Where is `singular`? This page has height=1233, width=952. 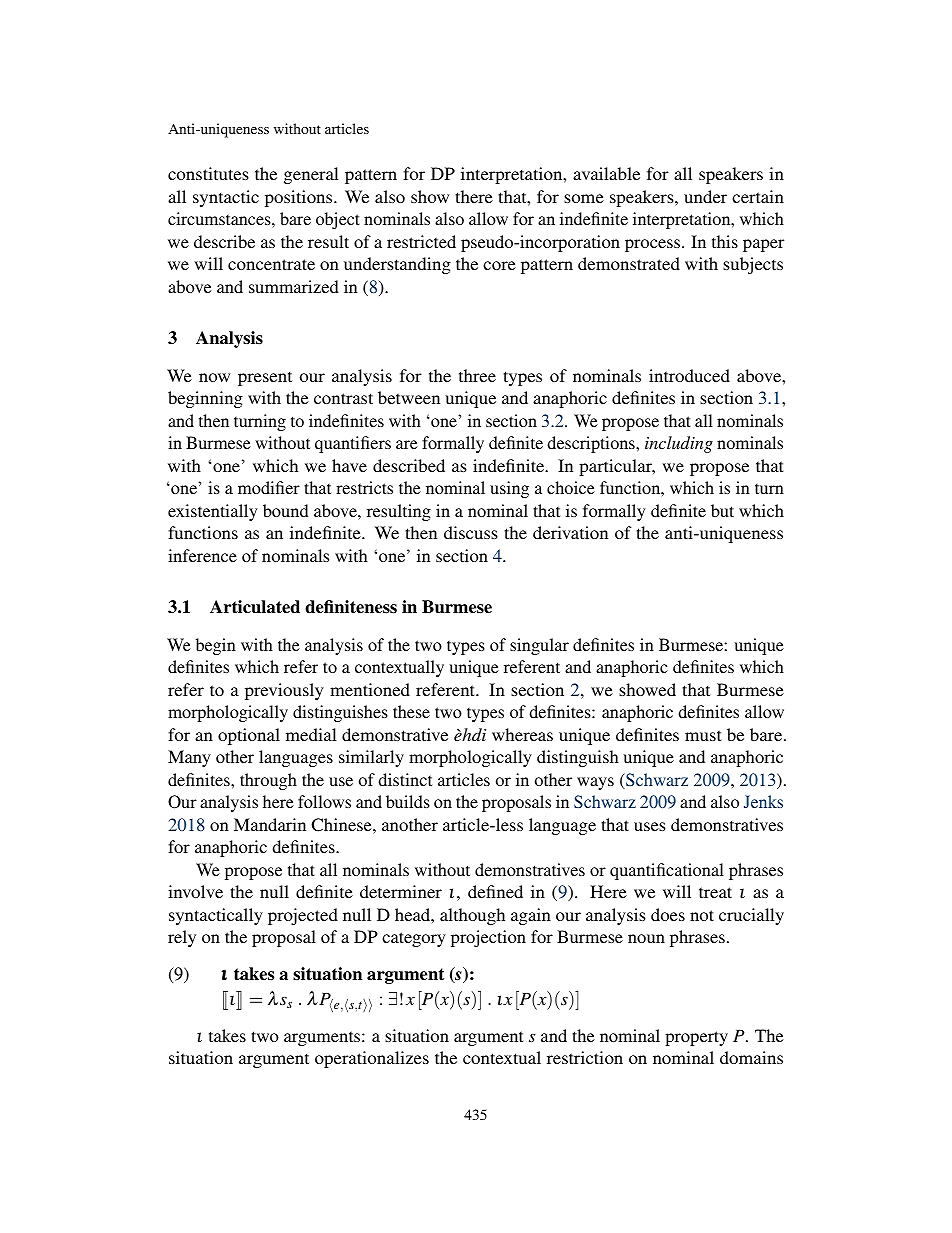 singular is located at coordinates (539, 646).
